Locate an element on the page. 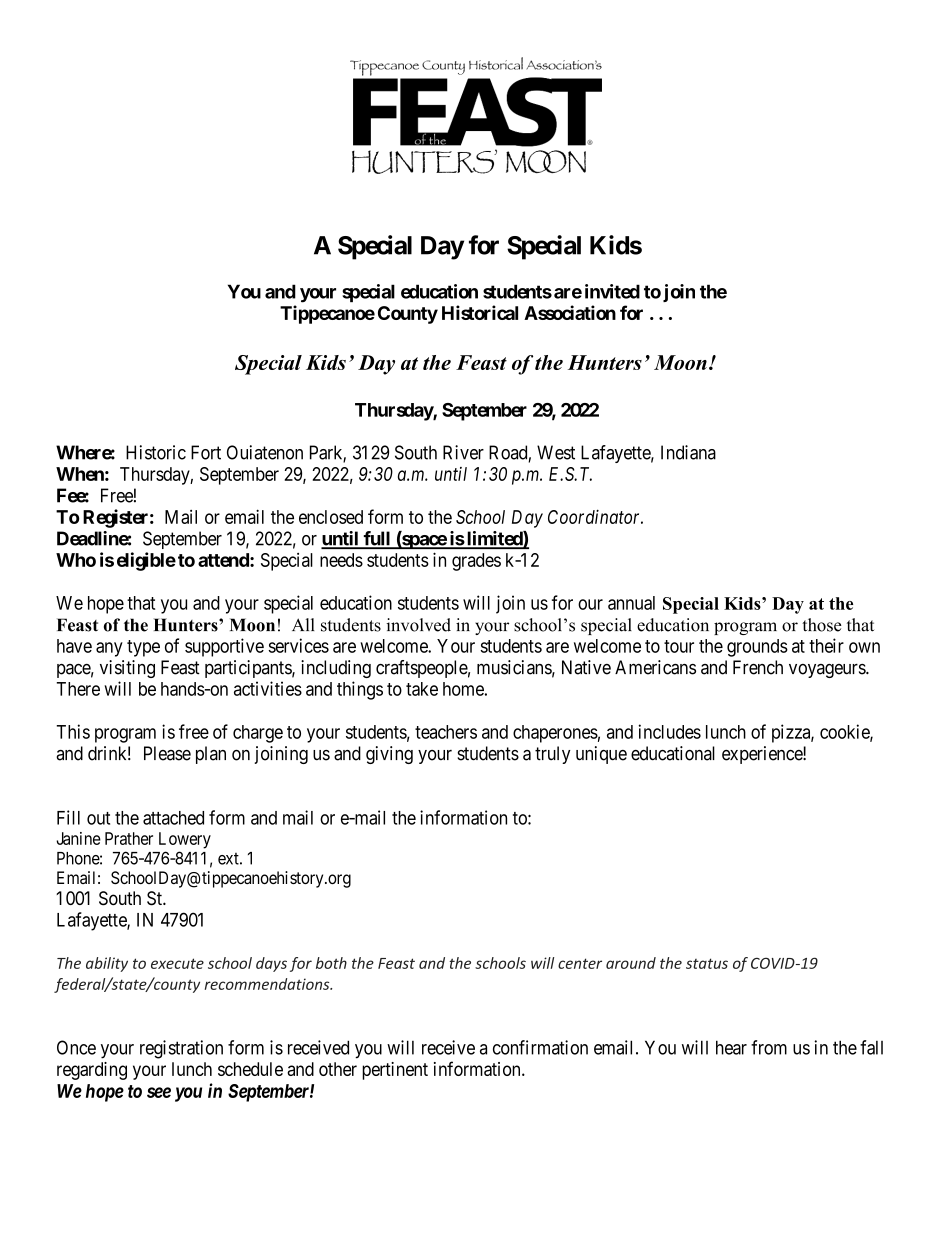 Image resolution: width=952 pixels, height=1233 pixels. invited is located at coordinates (612, 291).
